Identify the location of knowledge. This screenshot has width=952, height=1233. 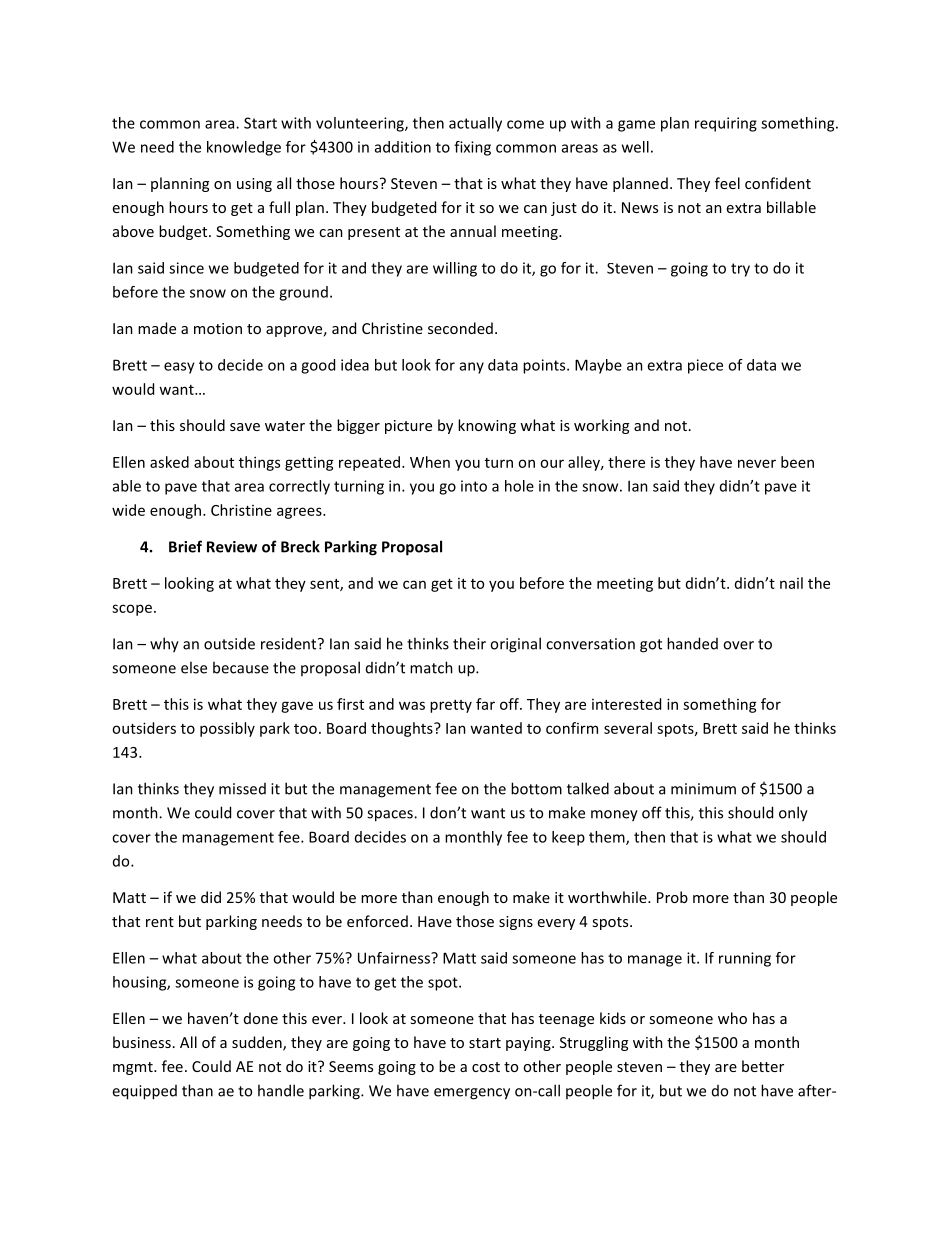
(244, 148).
